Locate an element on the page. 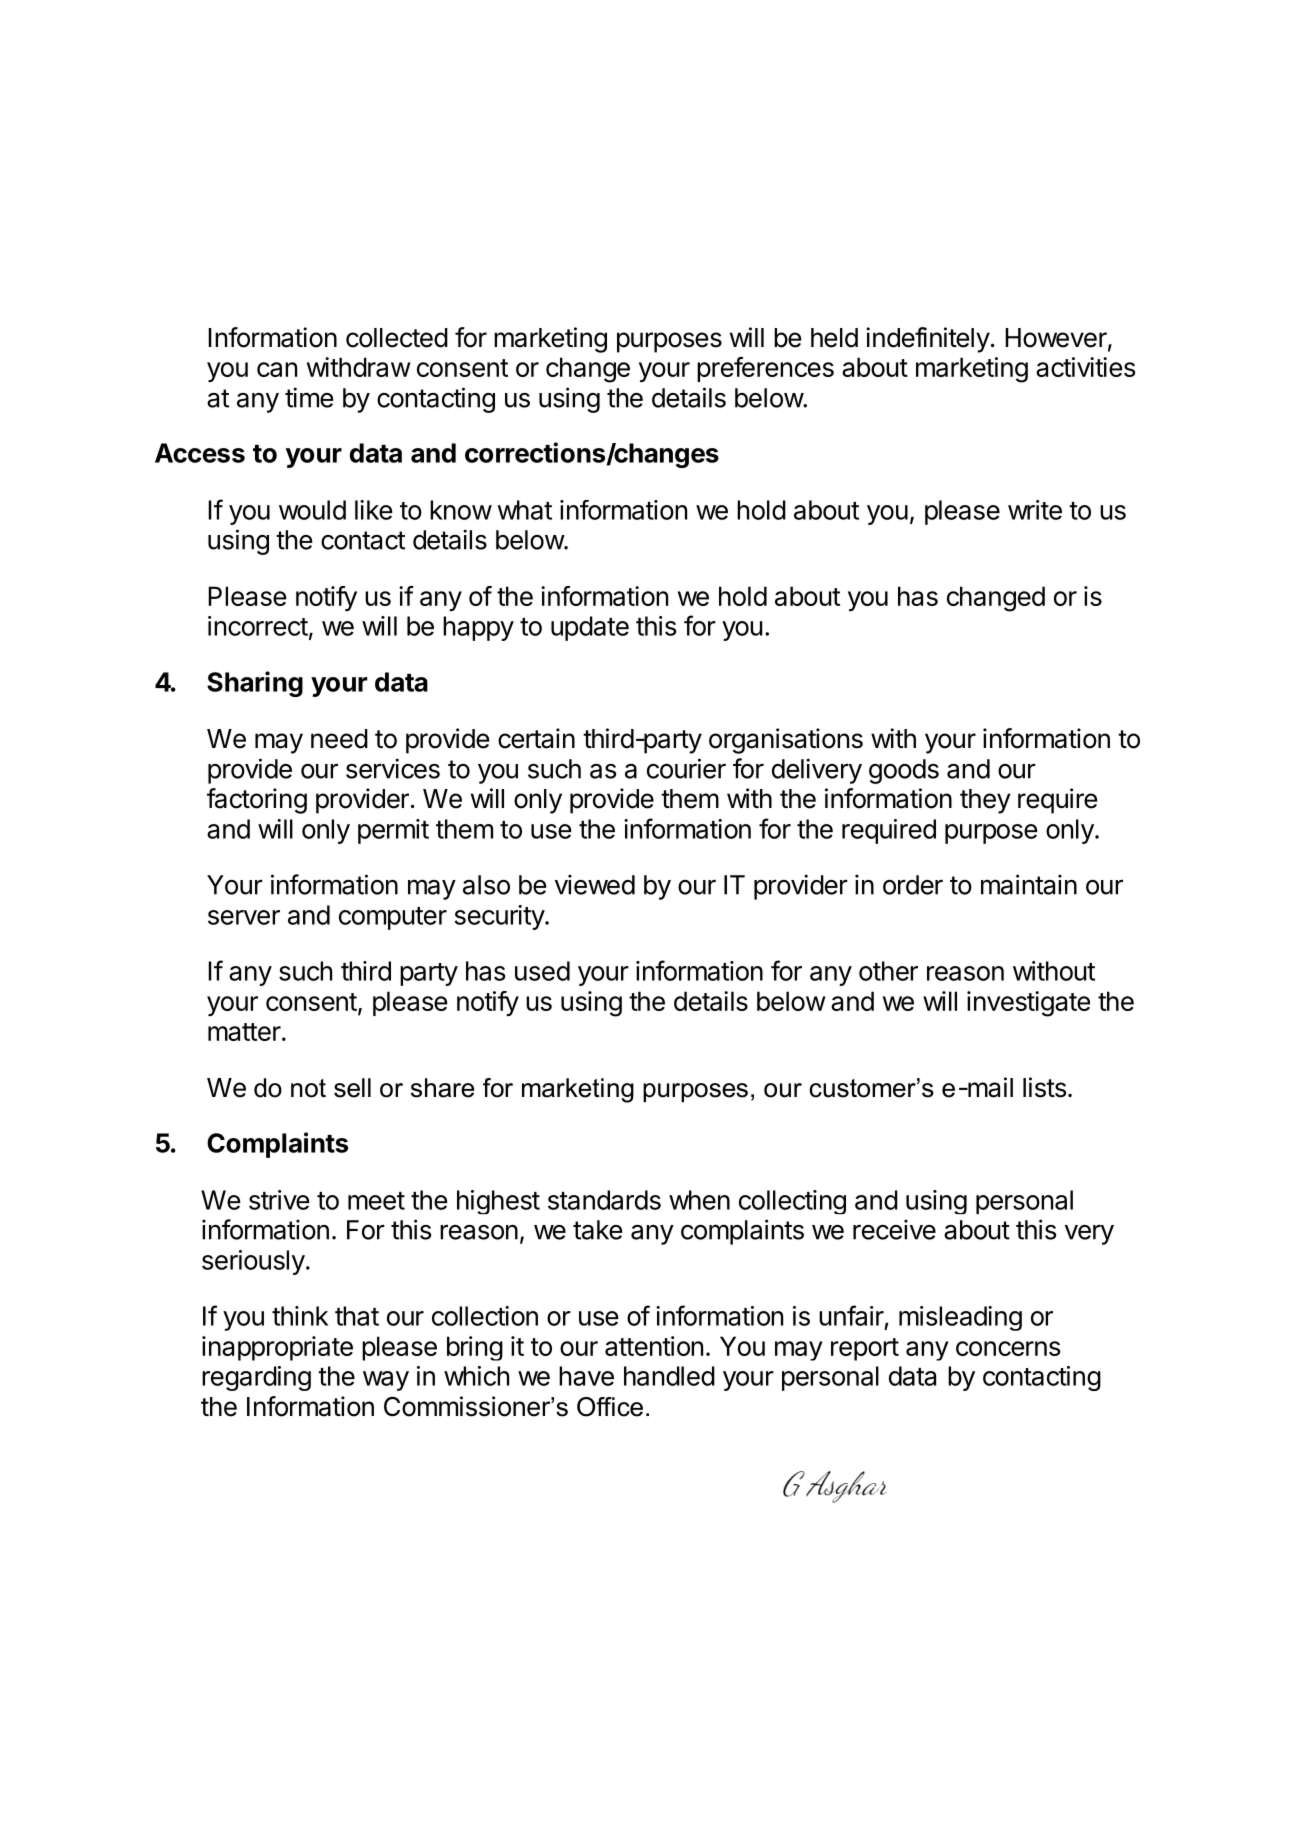 The image size is (1296, 1833). handled is located at coordinates (669, 1376).
